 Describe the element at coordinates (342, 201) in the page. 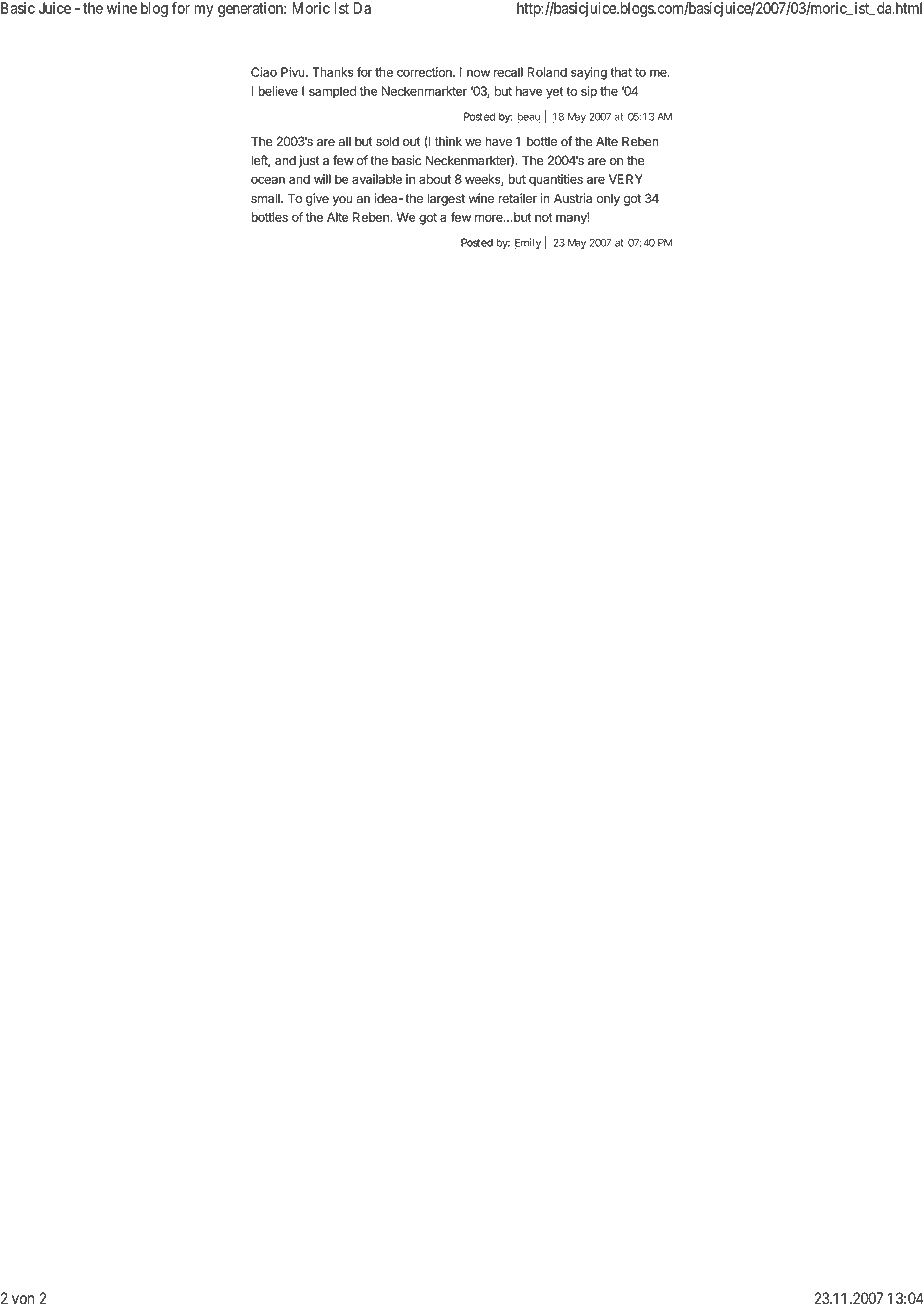

I see `you` at that location.
